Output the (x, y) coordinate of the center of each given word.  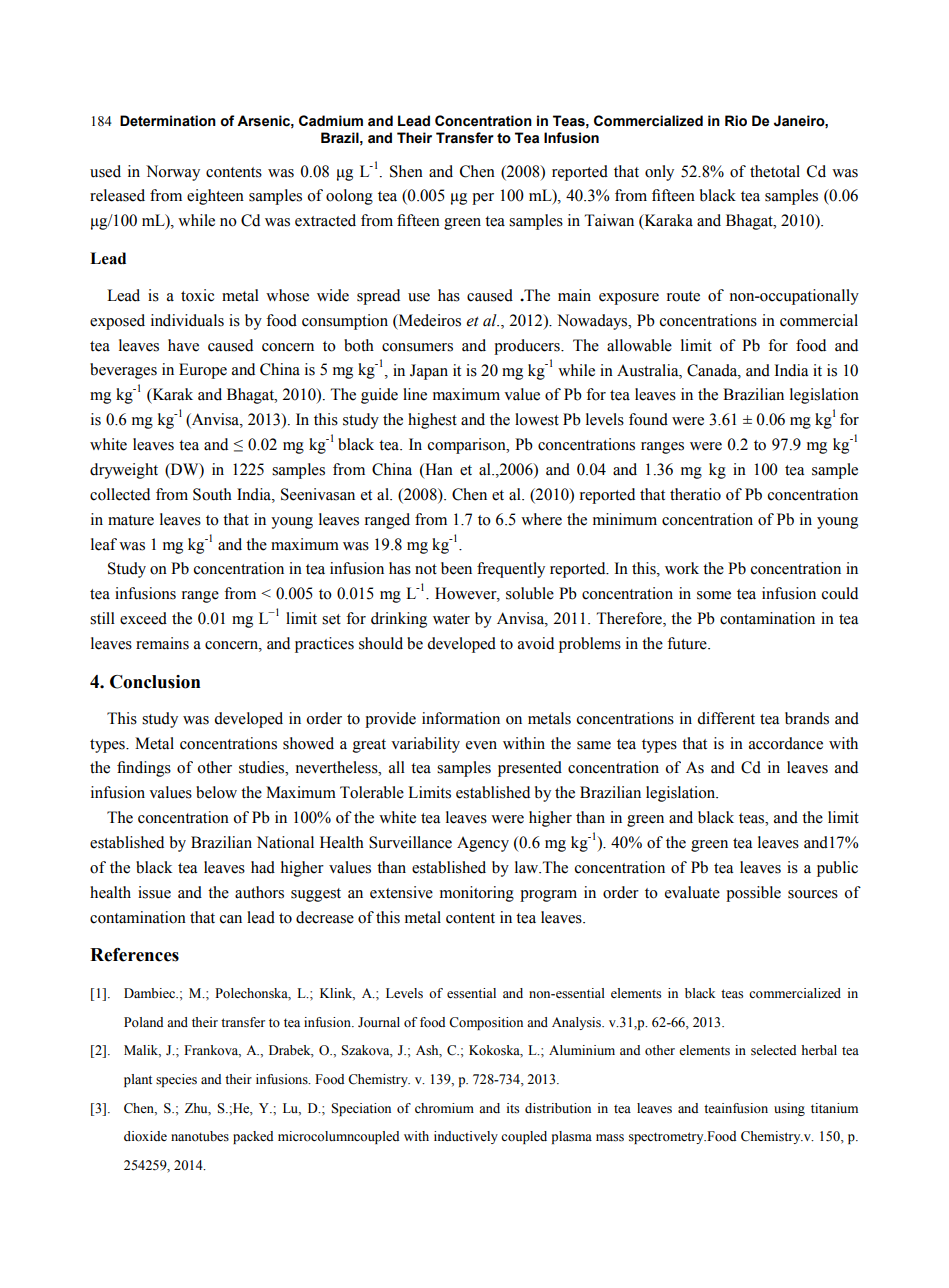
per (483, 199)
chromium (444, 1108)
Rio (736, 121)
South (212, 494)
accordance (786, 743)
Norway (173, 173)
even (481, 745)
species (176, 1080)
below (216, 792)
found (648, 419)
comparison (468, 446)
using (789, 1109)
